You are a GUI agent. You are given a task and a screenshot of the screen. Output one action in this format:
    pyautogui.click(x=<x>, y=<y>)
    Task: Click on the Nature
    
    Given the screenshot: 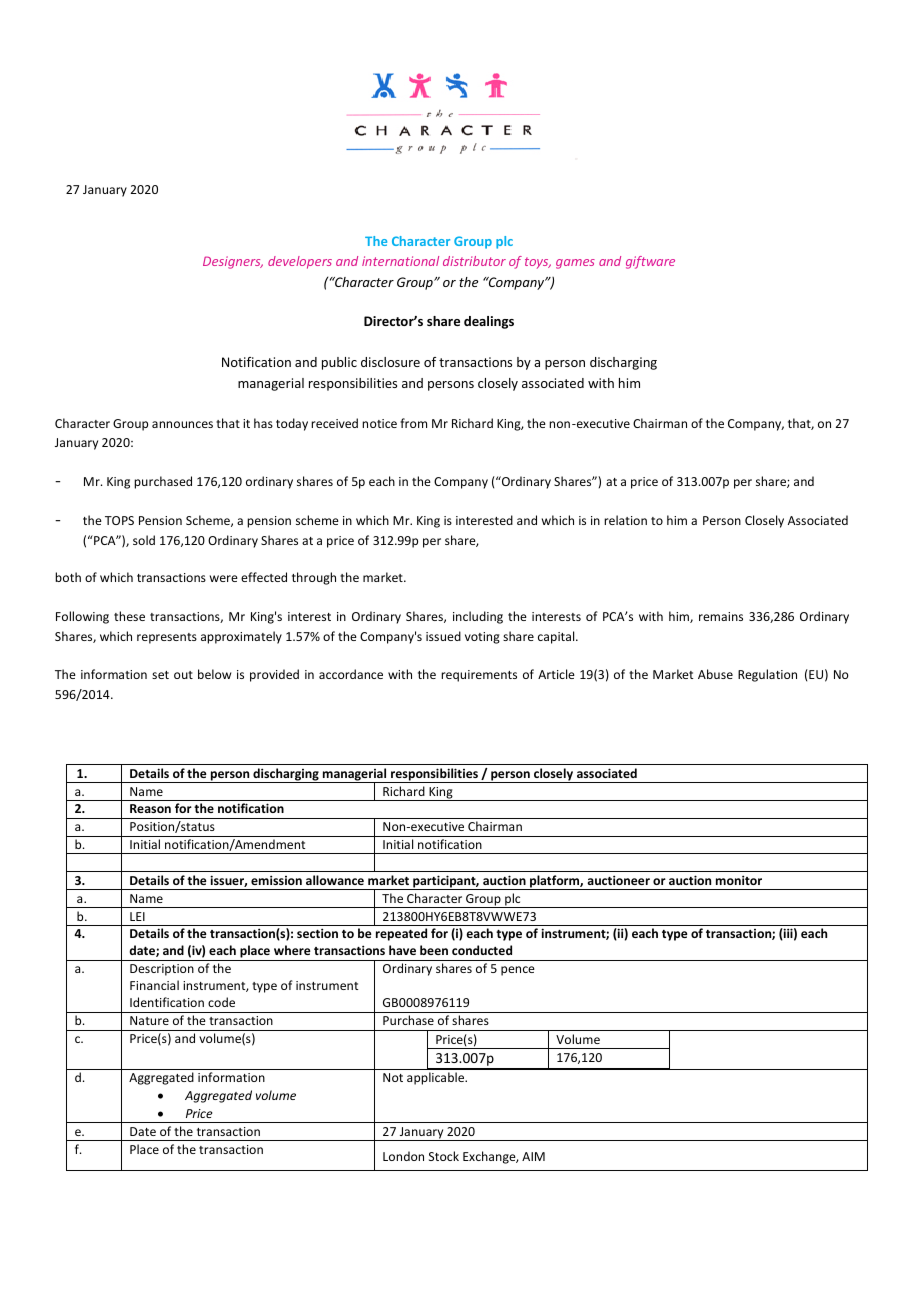 What is the action you would take?
    pyautogui.click(x=149, y=1020)
